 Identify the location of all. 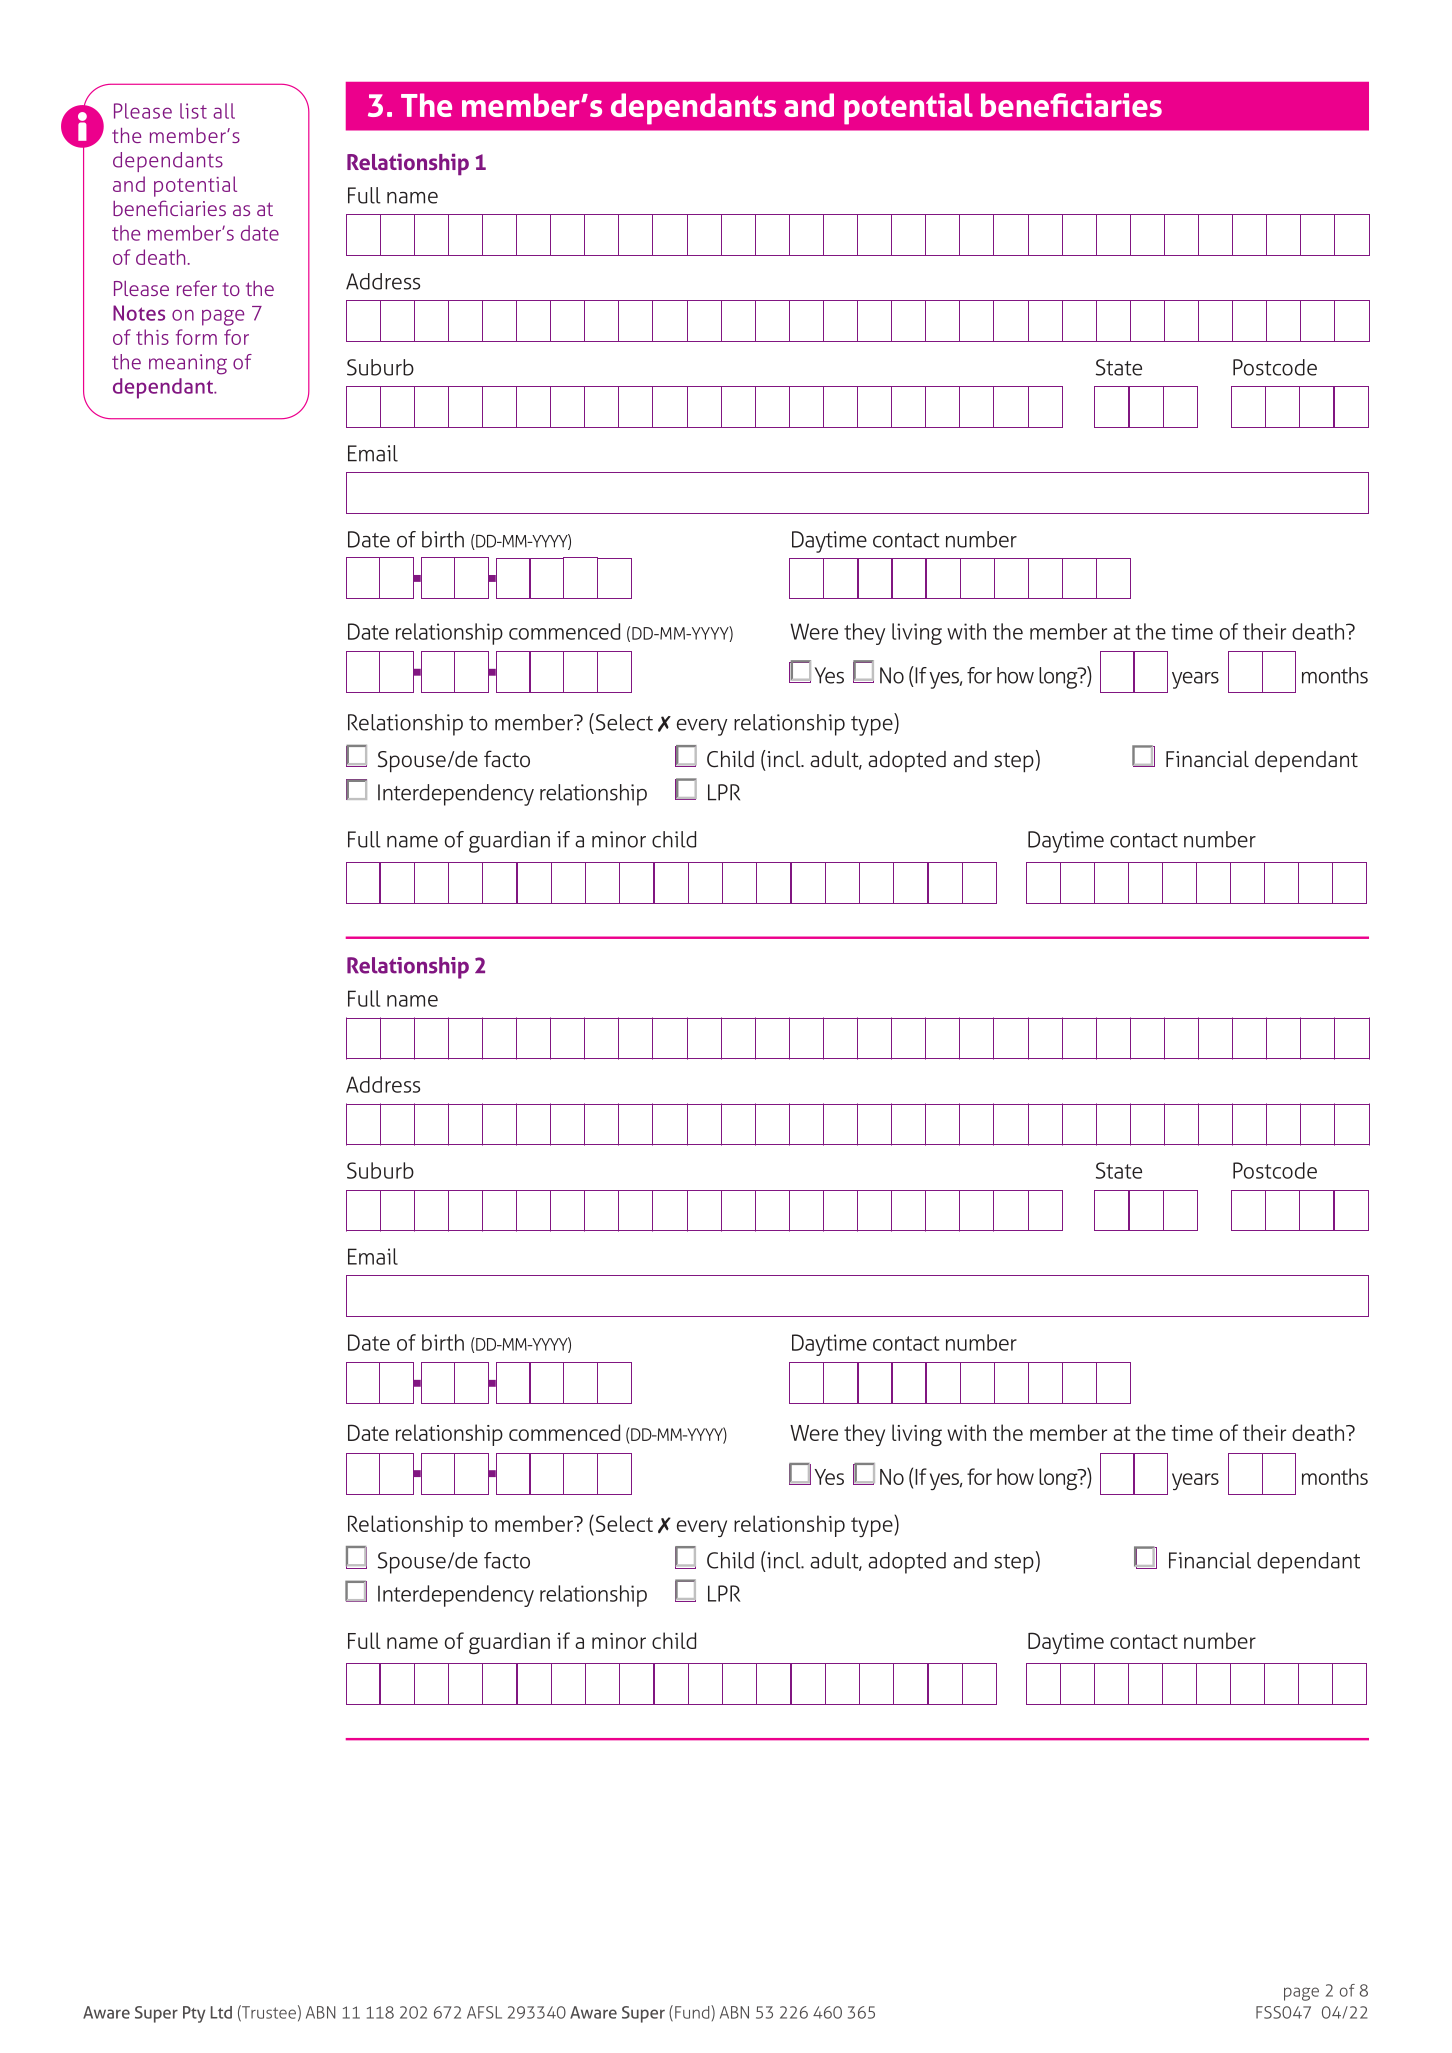
(224, 111).
